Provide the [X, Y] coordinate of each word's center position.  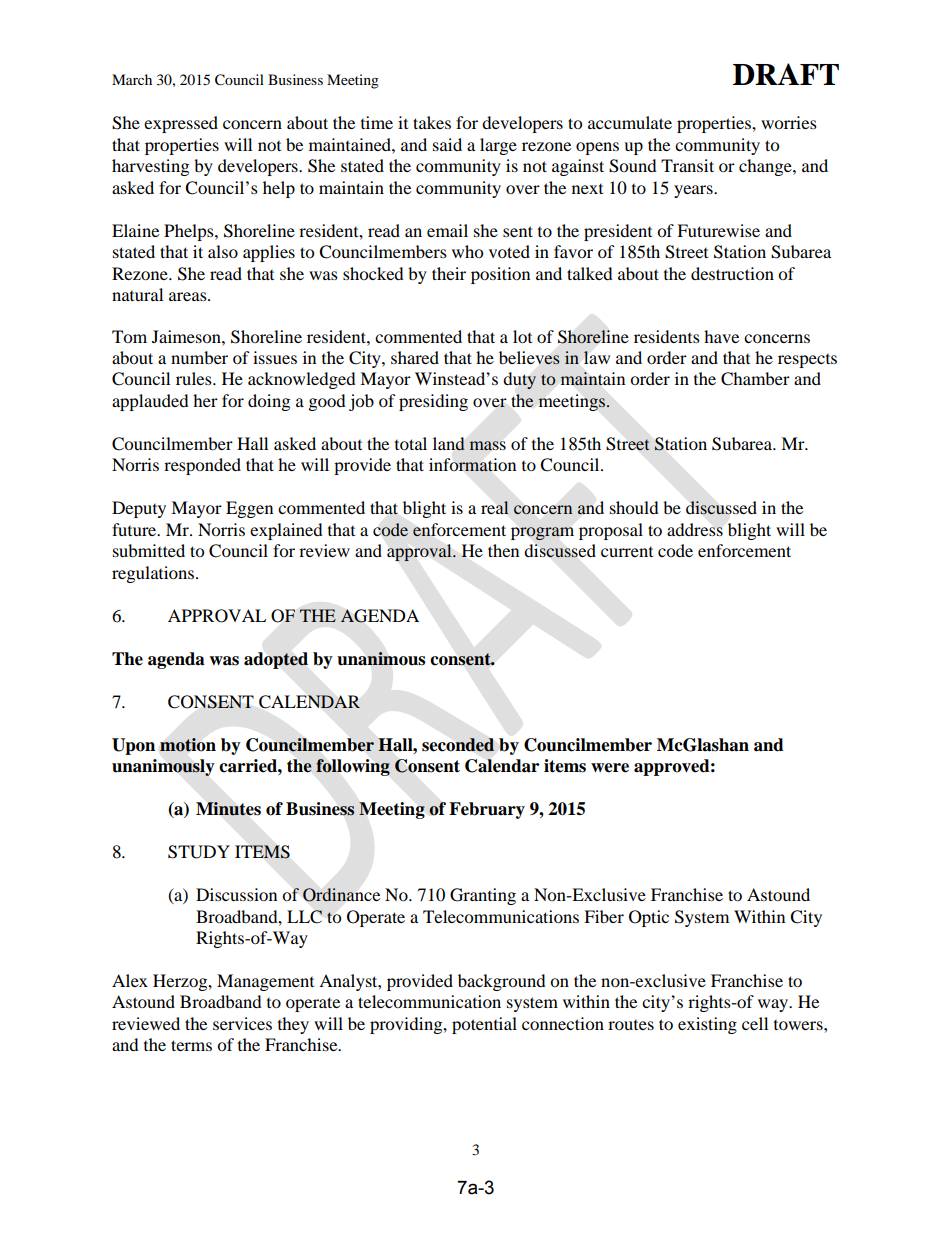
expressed [181, 124]
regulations [154, 574]
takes [432, 122]
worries [789, 122]
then [503, 550]
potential [484, 1025]
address [695, 529]
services [242, 1023]
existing [707, 1025]
